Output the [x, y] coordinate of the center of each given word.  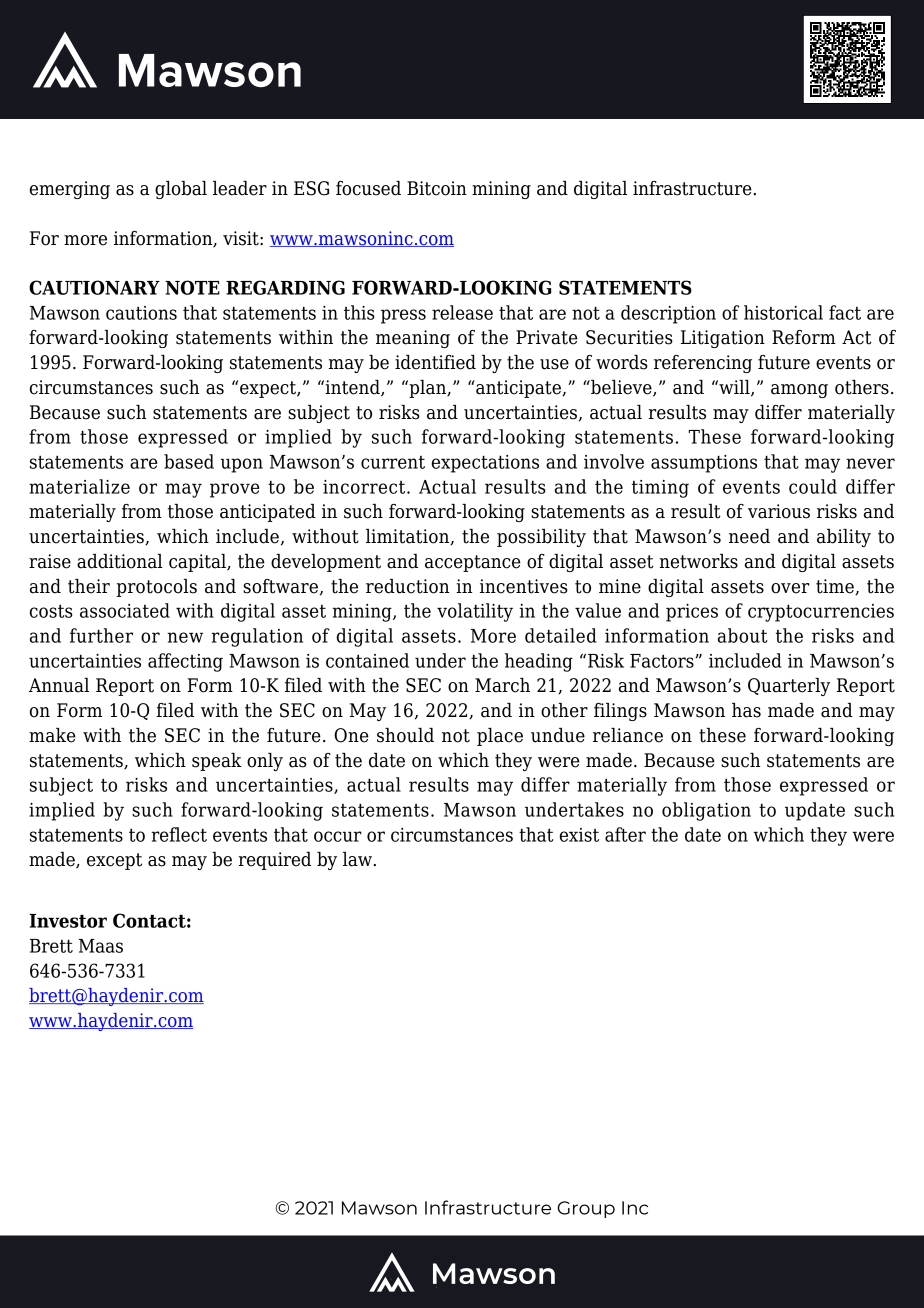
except [114, 861]
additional [120, 561]
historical [783, 312]
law [357, 859]
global [181, 190]
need [749, 536]
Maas [101, 946]
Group [586, 1209]
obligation [706, 811]
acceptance [473, 563]
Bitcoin [437, 188]
